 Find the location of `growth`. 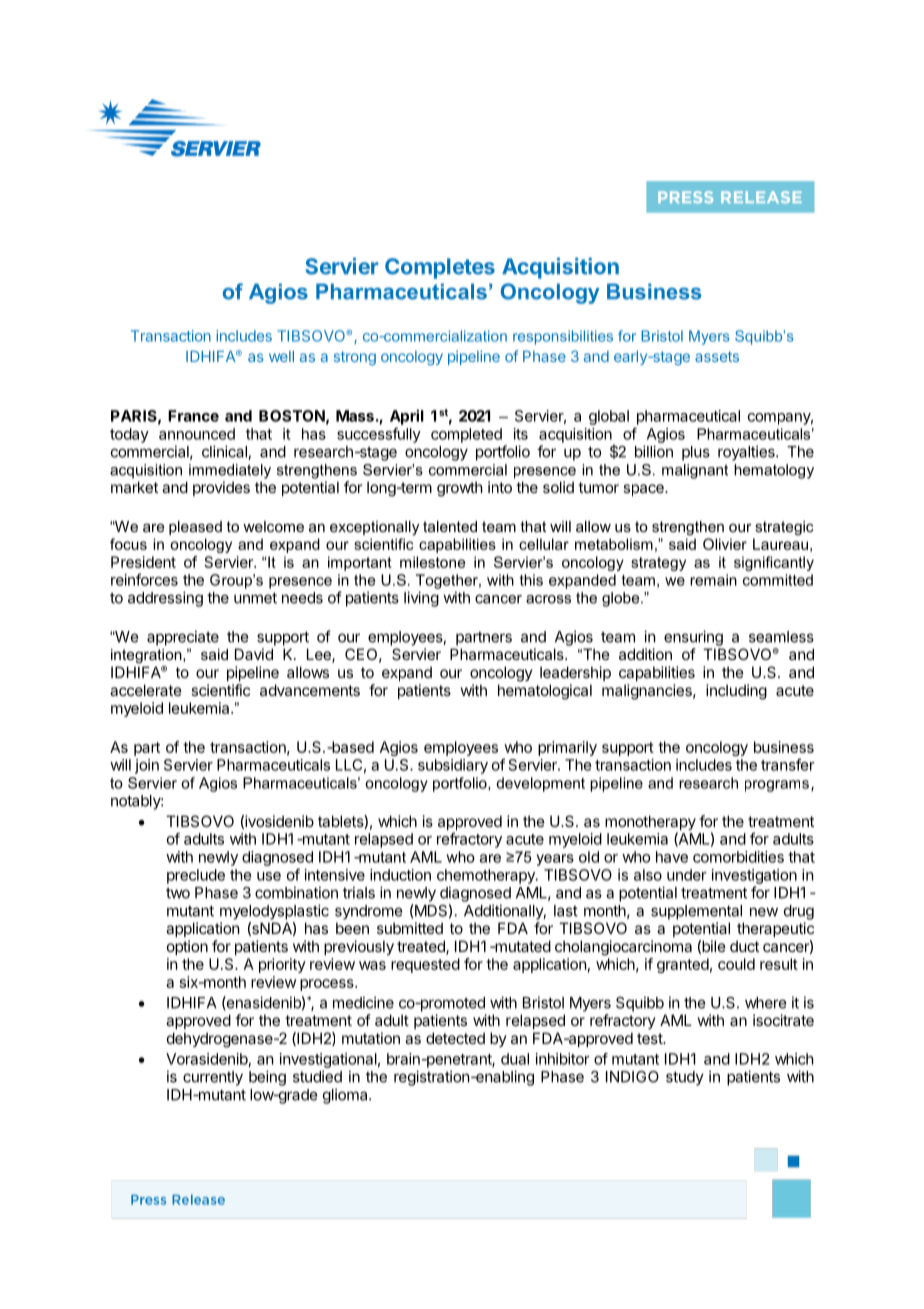

growth is located at coordinates (460, 489).
